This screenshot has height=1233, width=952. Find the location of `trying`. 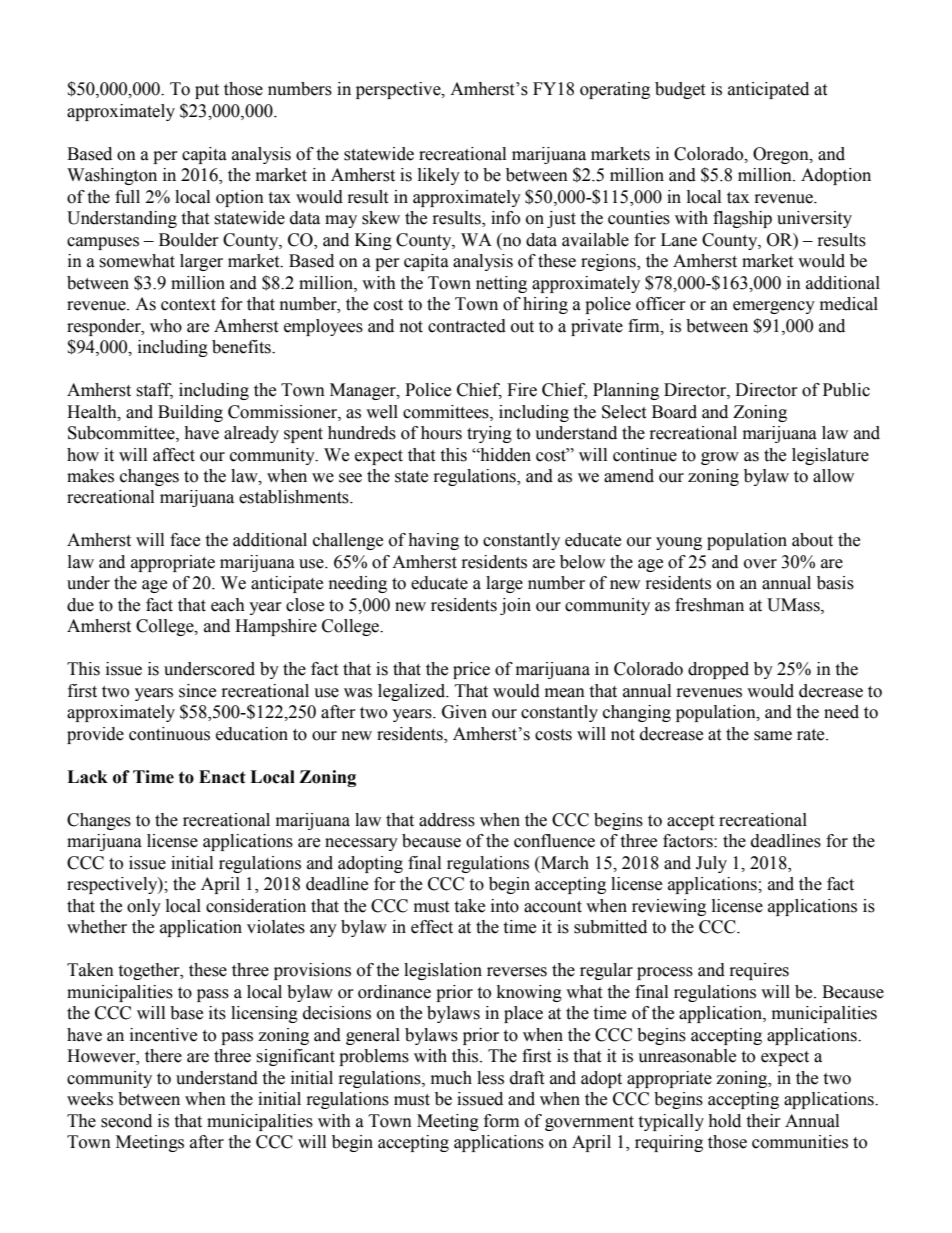

trying is located at coordinates (489, 434).
